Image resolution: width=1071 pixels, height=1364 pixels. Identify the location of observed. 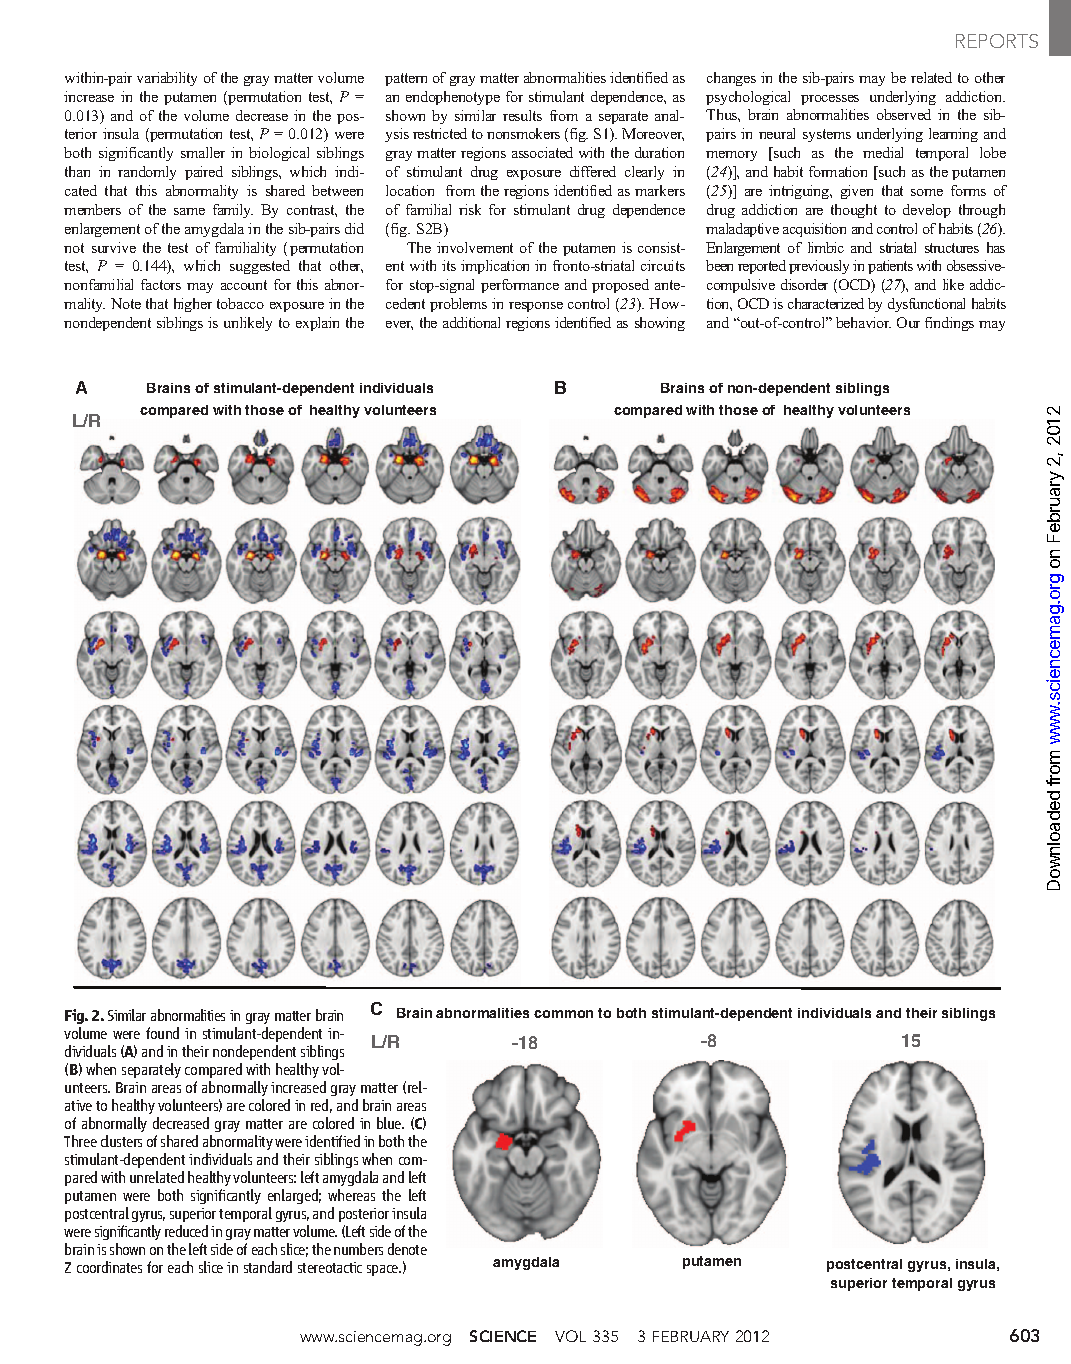
(904, 114).
